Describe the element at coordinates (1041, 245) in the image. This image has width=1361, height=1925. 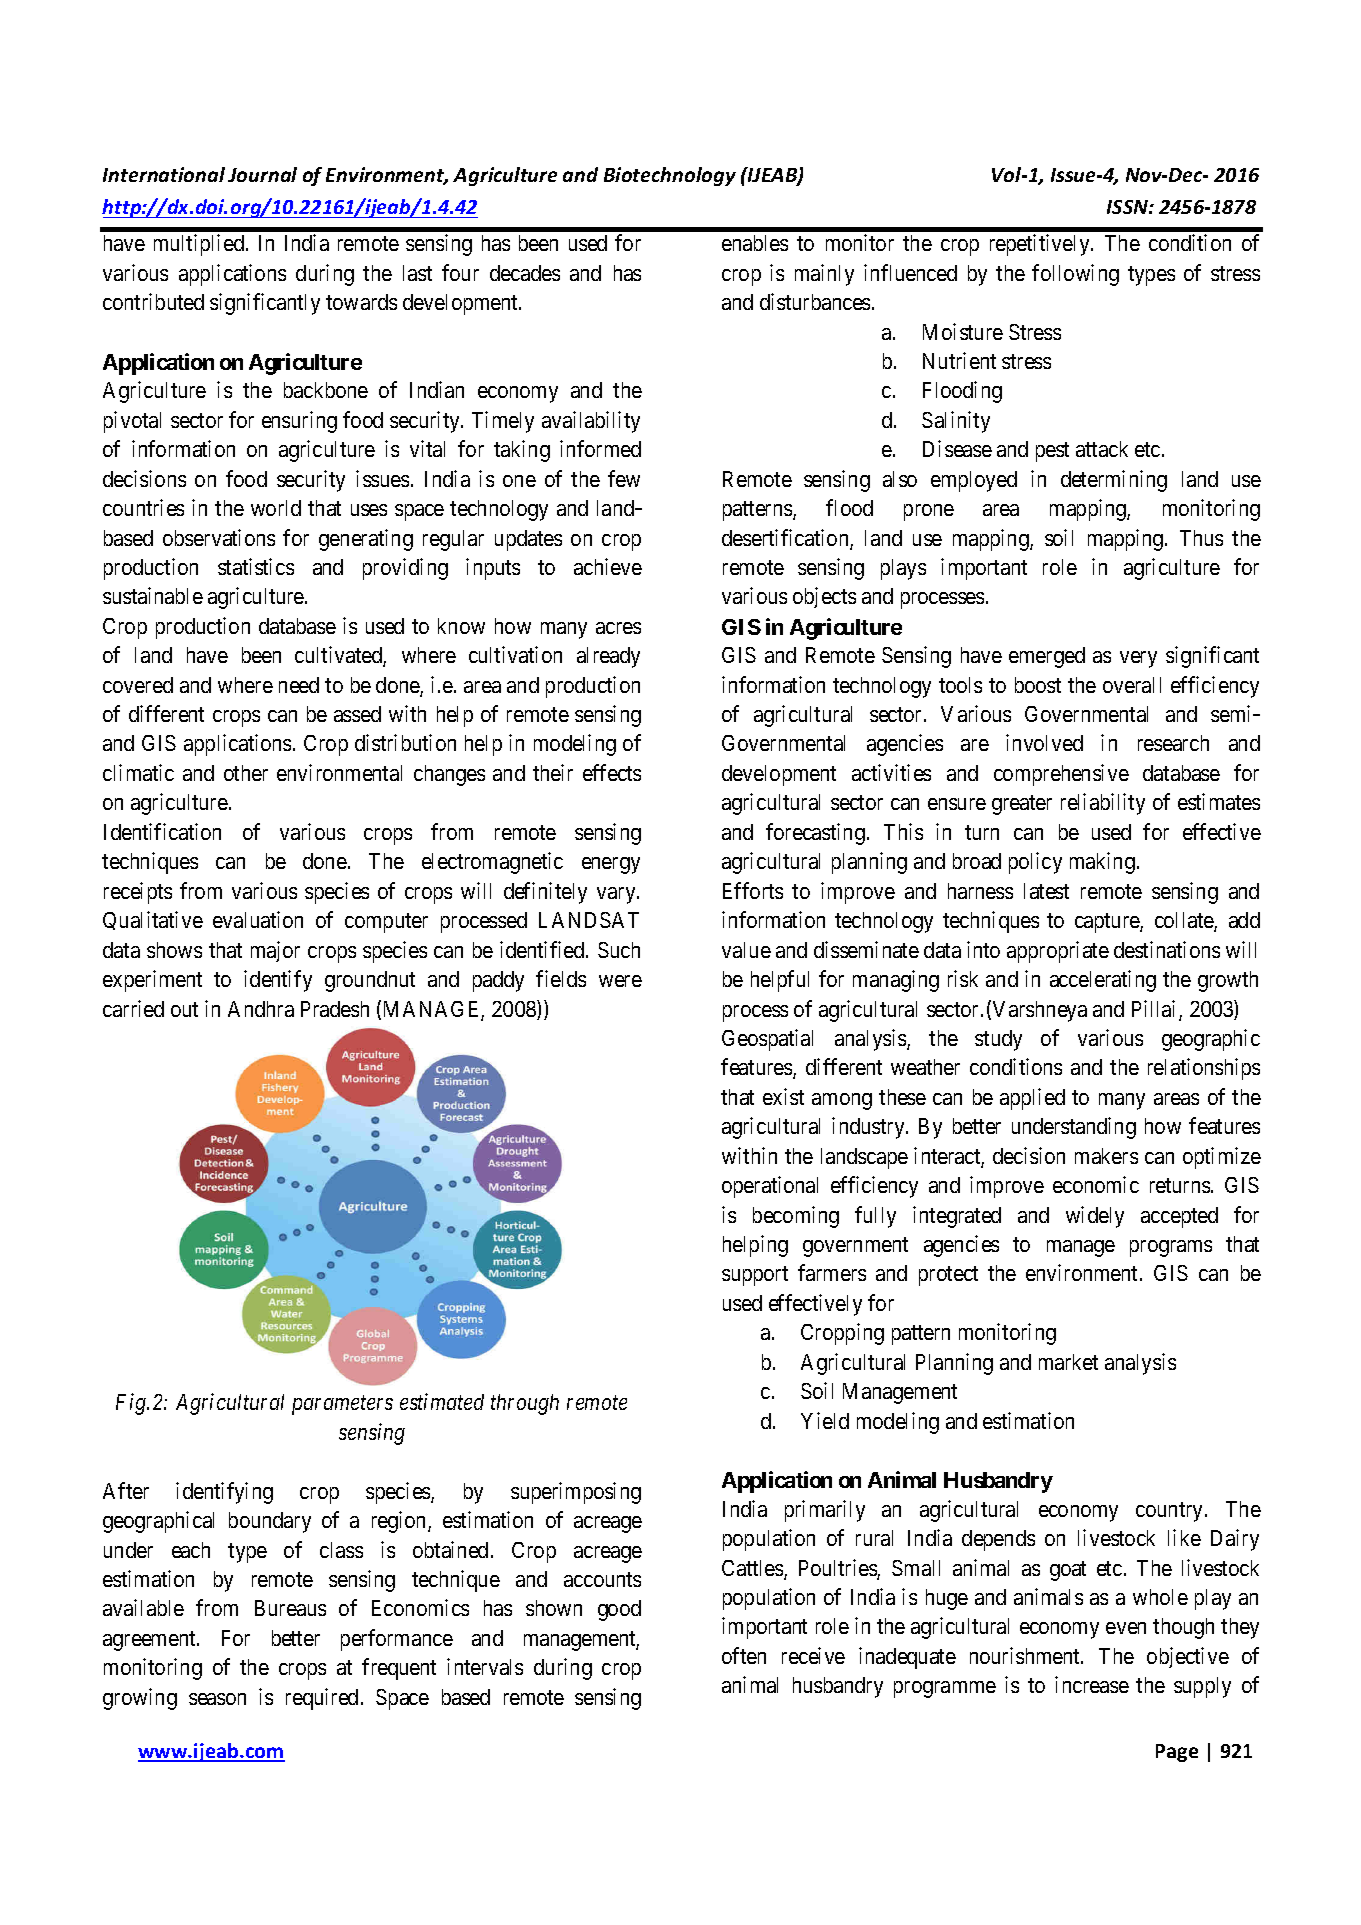
I see `repetitively` at that location.
